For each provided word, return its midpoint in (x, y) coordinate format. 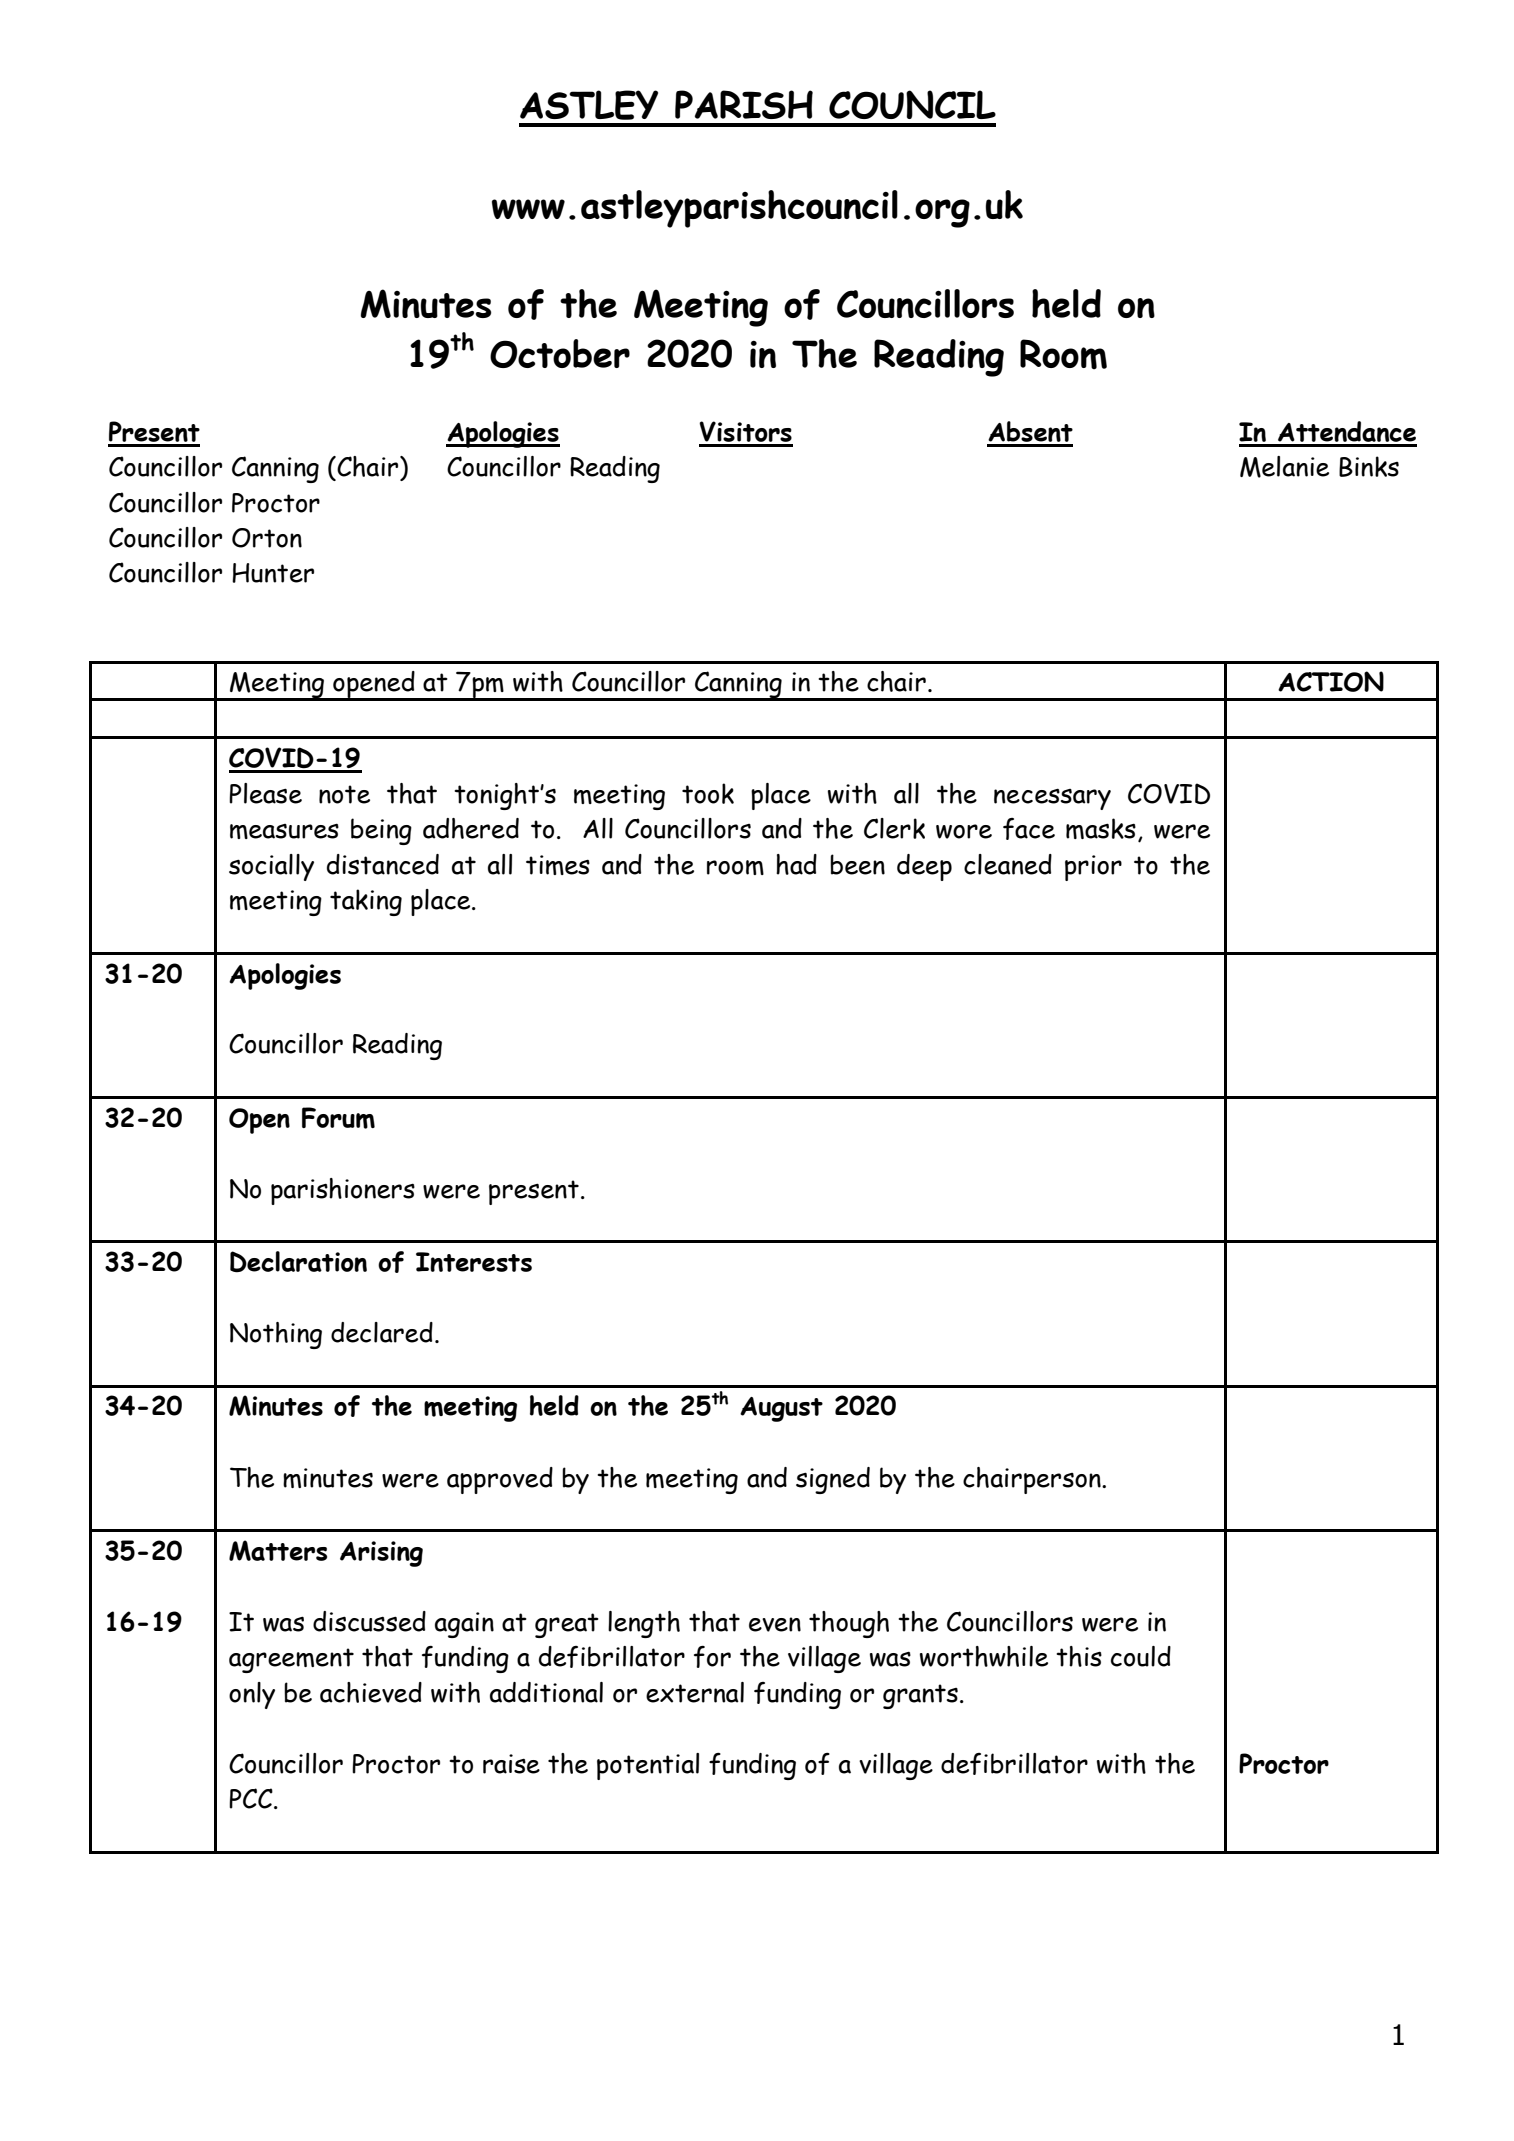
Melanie (1284, 467)
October (560, 353)
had (796, 864)
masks (1101, 828)
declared (382, 1332)
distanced (383, 864)
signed (833, 1480)
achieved (371, 1692)
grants (920, 1696)
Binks (1369, 466)
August (781, 1409)
